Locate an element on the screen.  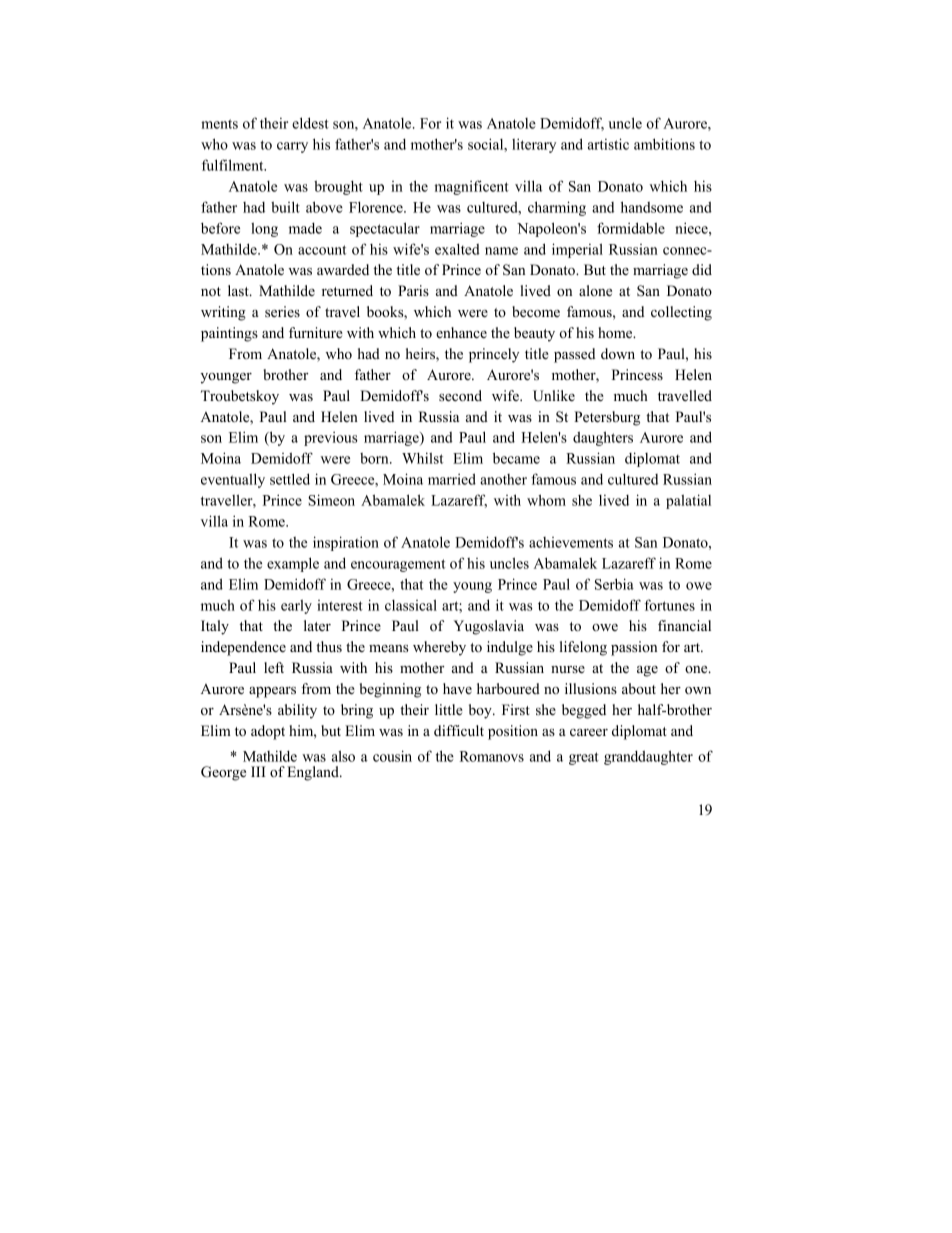
III is located at coordinates (258, 771).
